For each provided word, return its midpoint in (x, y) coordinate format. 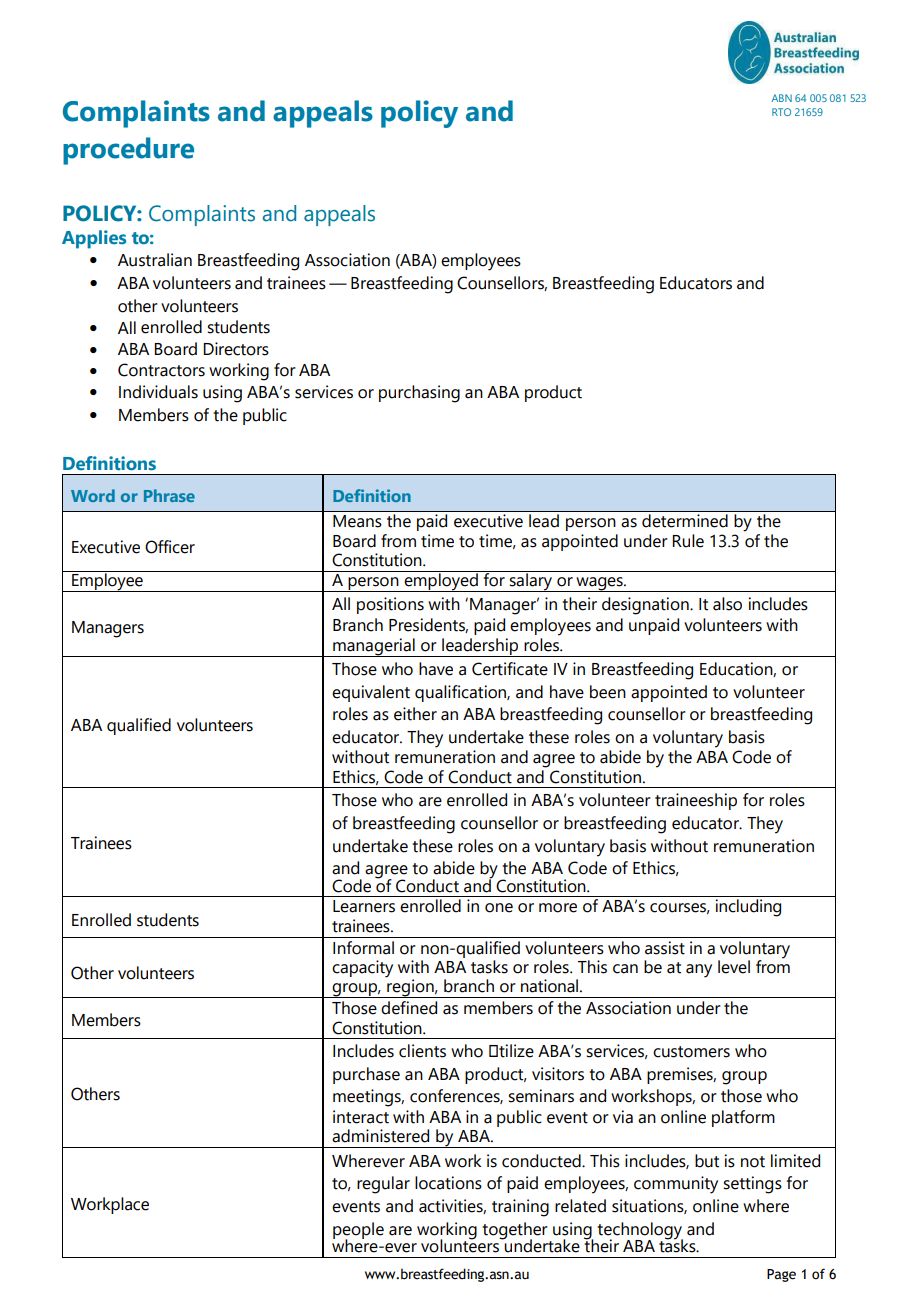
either (415, 714)
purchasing (419, 394)
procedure (128, 151)
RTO (781, 112)
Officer (170, 547)
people (358, 1231)
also (727, 604)
